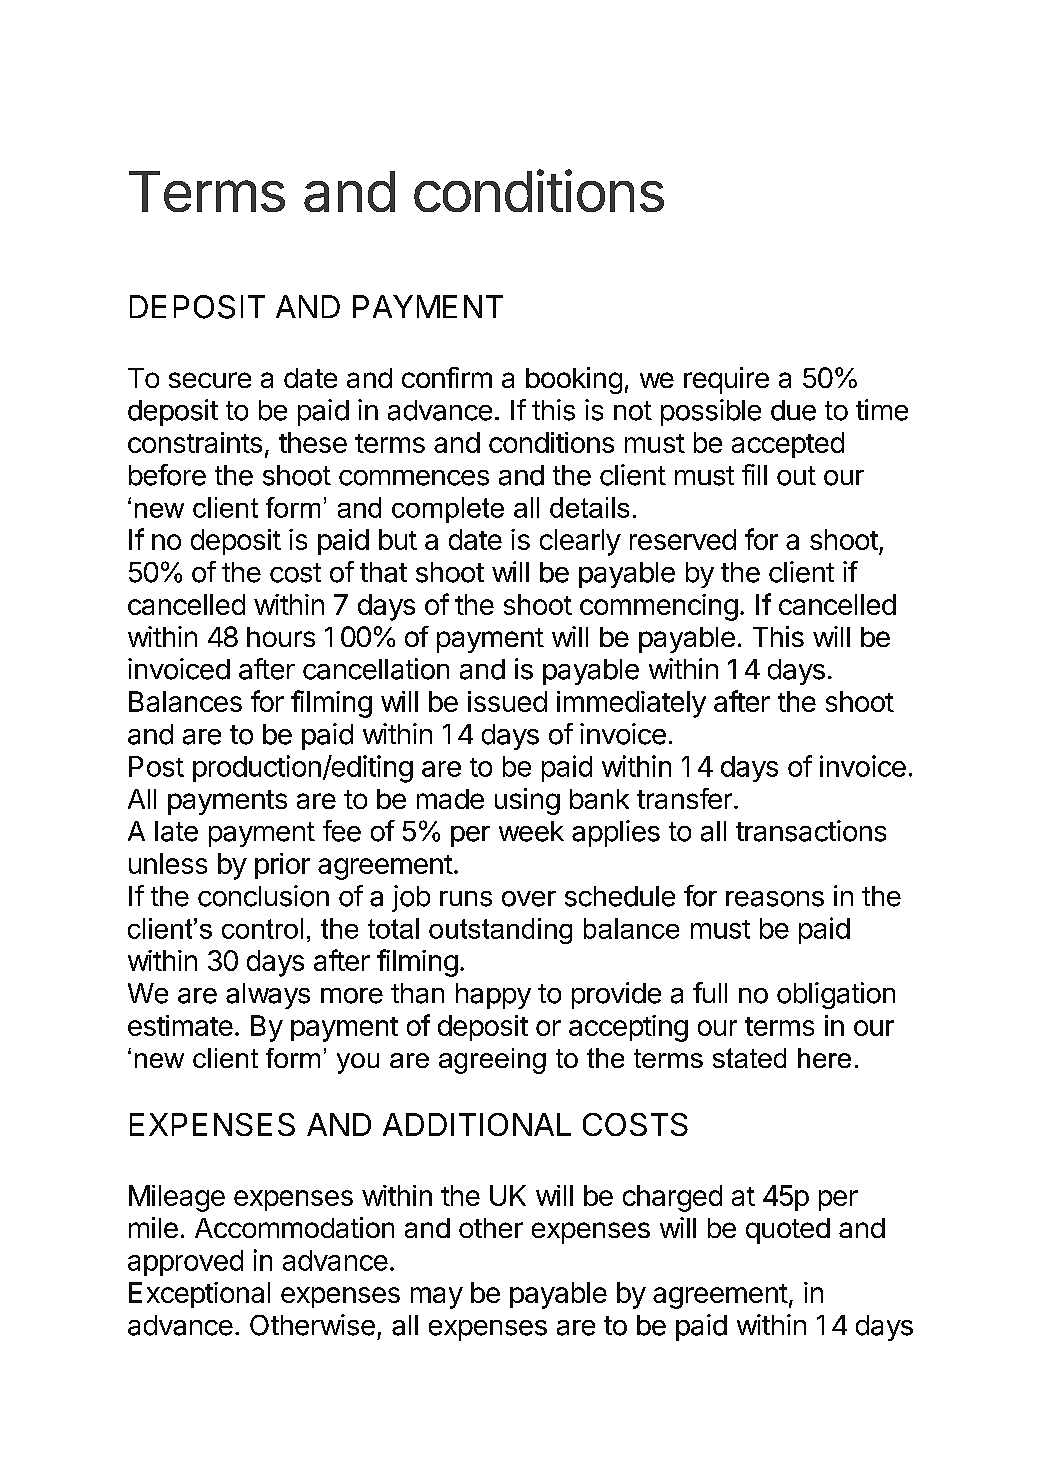  I want to click on booking, so click(574, 380).
